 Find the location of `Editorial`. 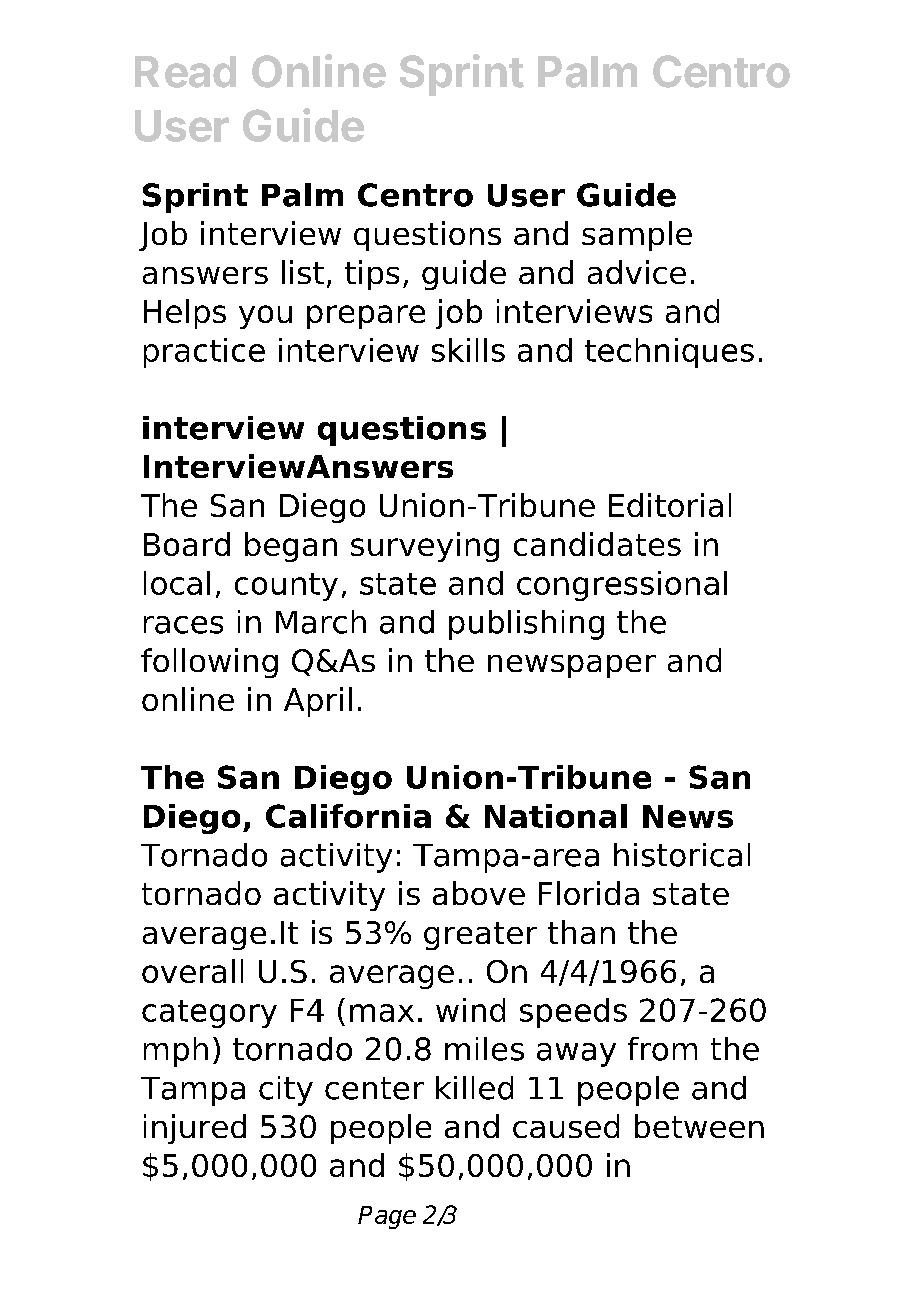

Editorial is located at coordinates (670, 505).
